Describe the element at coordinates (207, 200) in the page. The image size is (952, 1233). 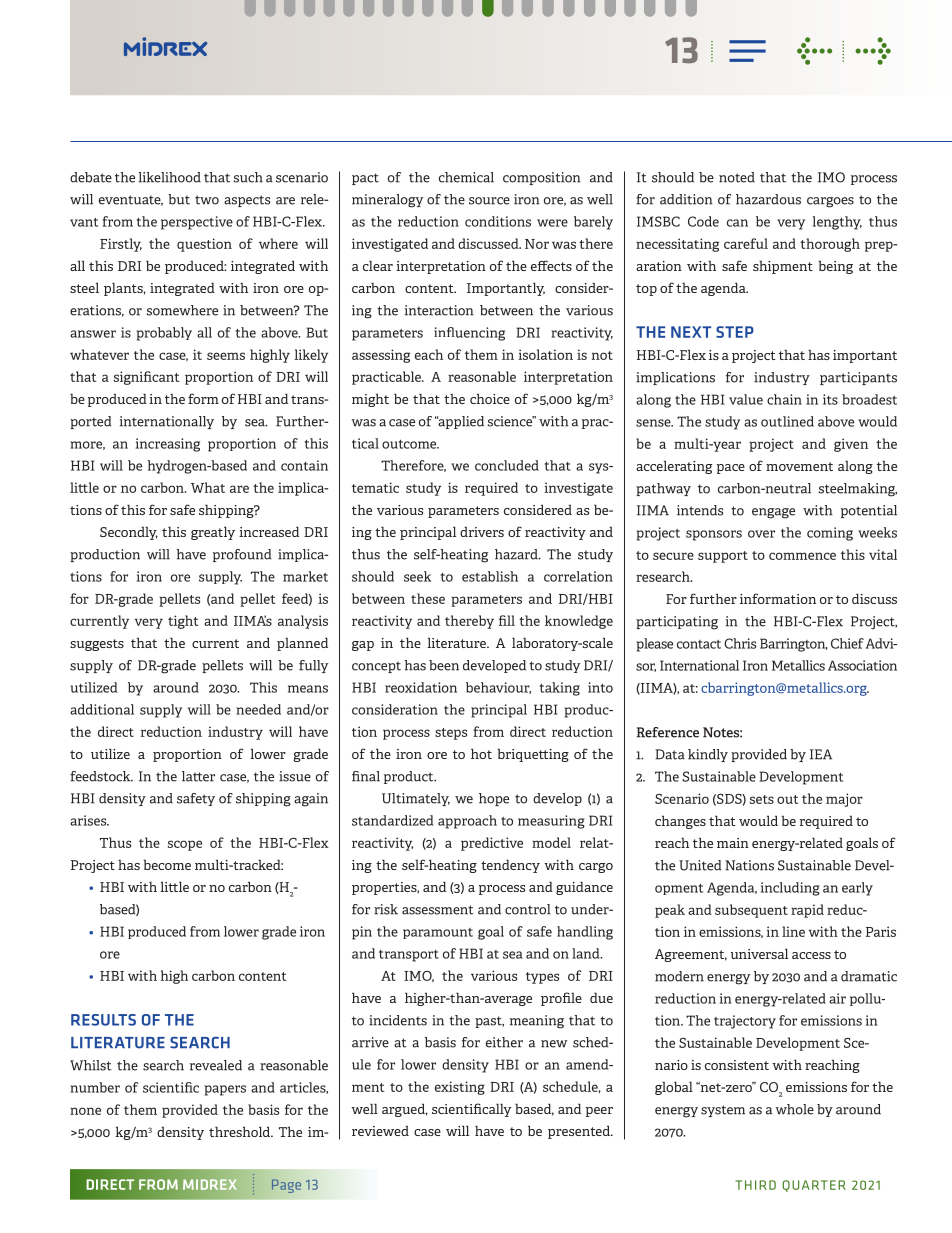
I see `two` at that location.
